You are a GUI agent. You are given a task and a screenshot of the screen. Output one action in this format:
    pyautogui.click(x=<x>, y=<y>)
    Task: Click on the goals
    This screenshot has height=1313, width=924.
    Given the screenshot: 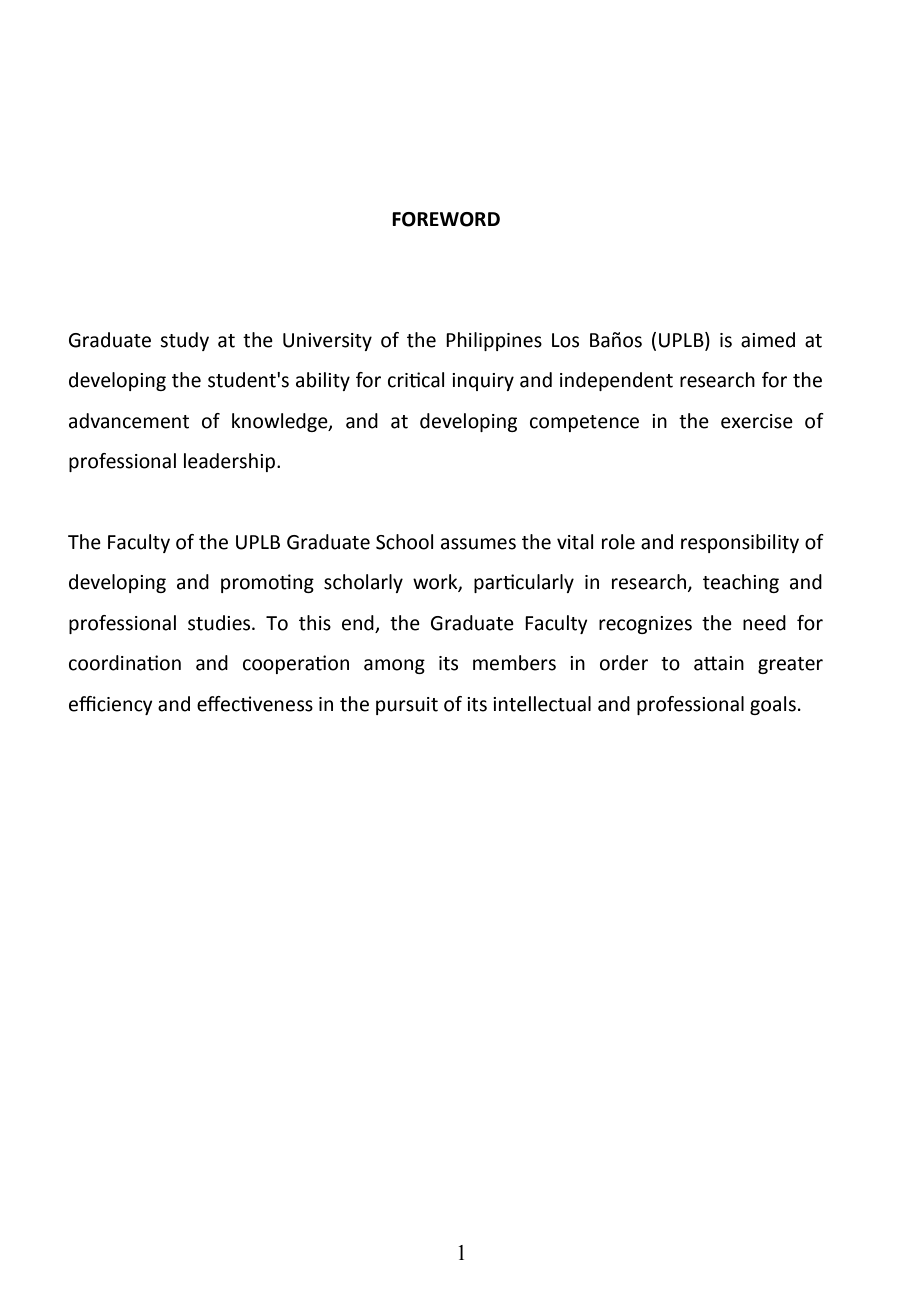 What is the action you would take?
    pyautogui.click(x=773, y=705)
